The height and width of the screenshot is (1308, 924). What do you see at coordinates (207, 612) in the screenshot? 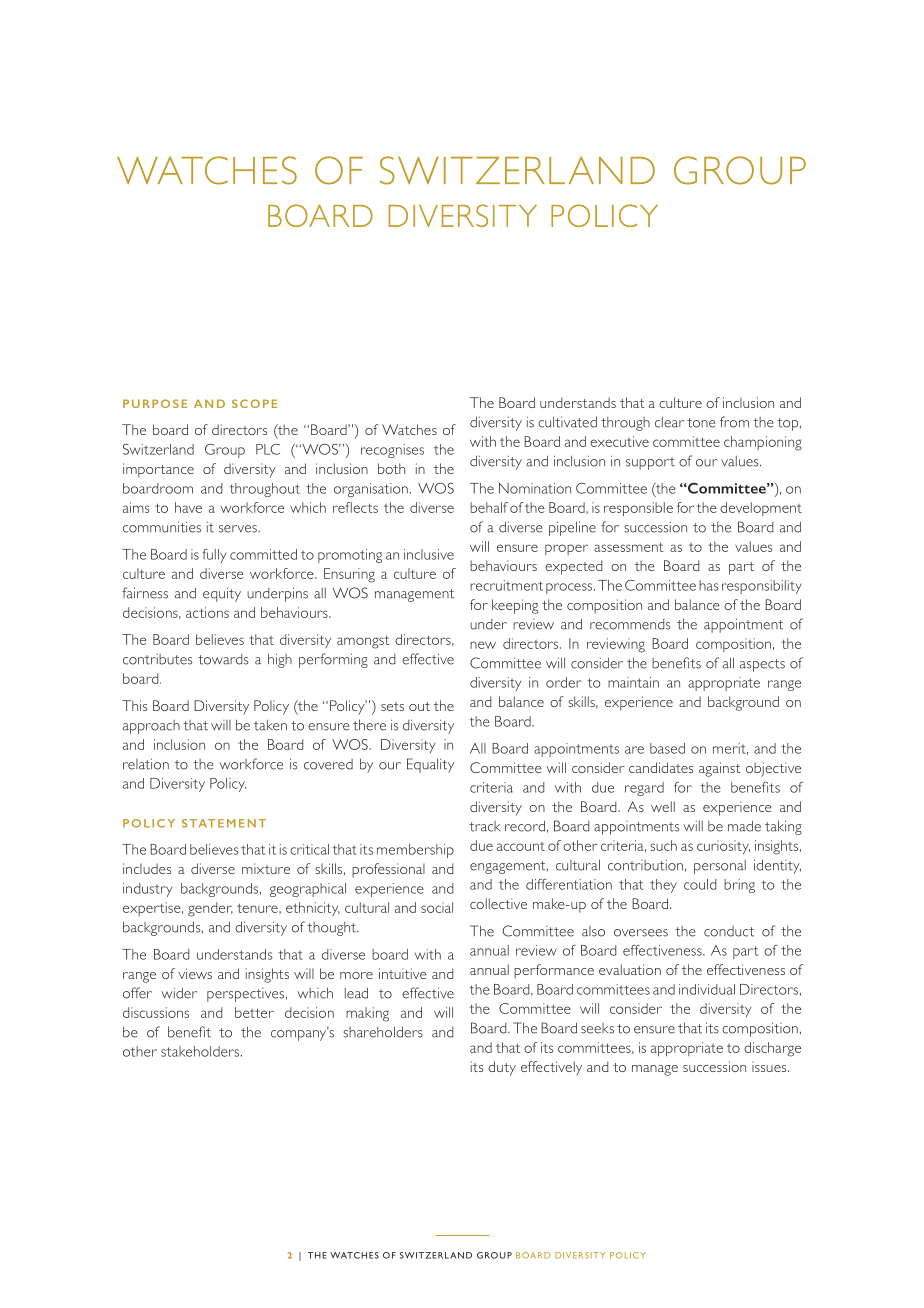
I see `actions` at bounding box center [207, 612].
